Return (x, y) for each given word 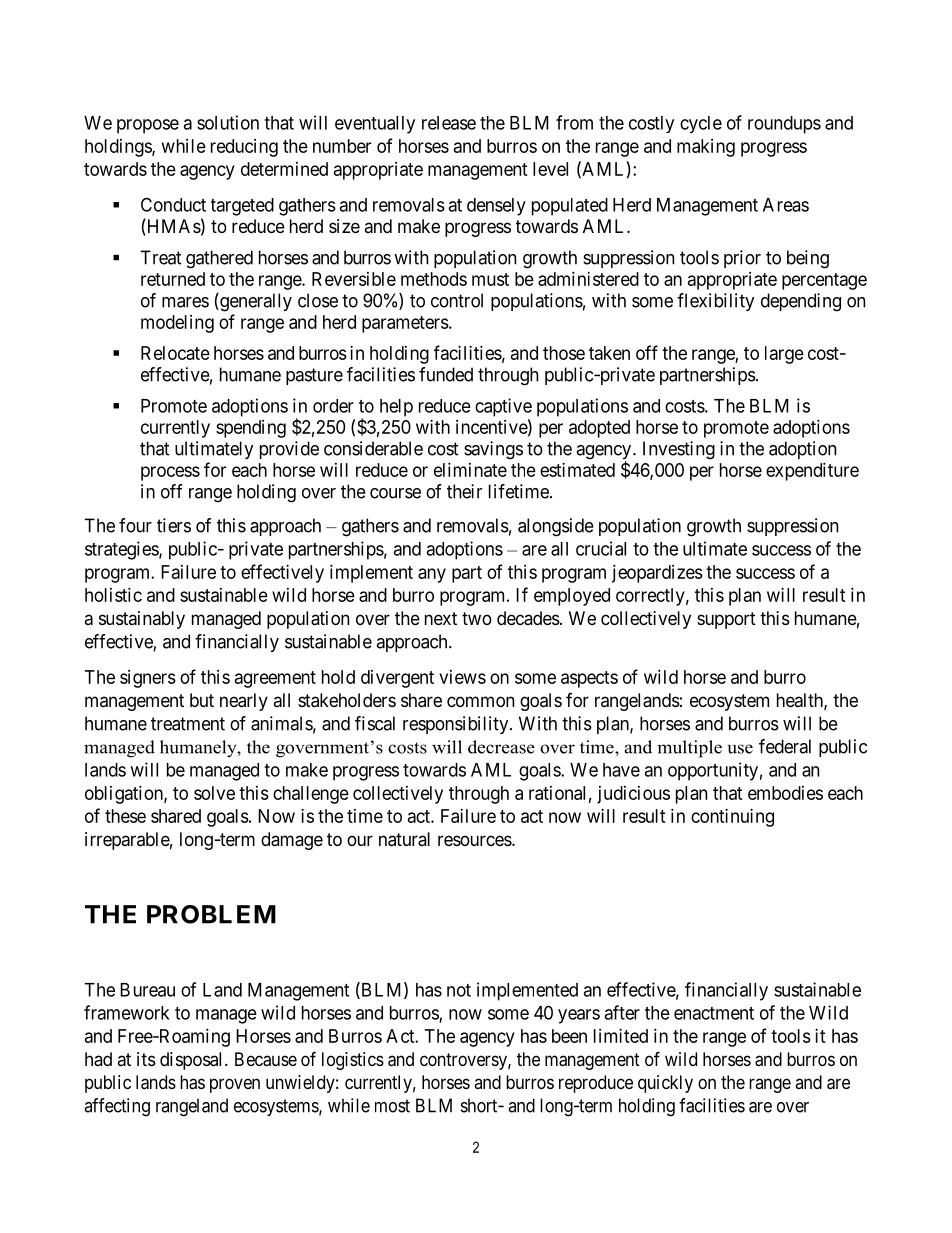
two (477, 618)
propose (148, 126)
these (125, 816)
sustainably (142, 620)
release (449, 123)
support (726, 620)
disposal (193, 1061)
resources (475, 840)
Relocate (175, 353)
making (706, 148)
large (784, 355)
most (392, 1106)
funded (446, 374)
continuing (732, 818)
